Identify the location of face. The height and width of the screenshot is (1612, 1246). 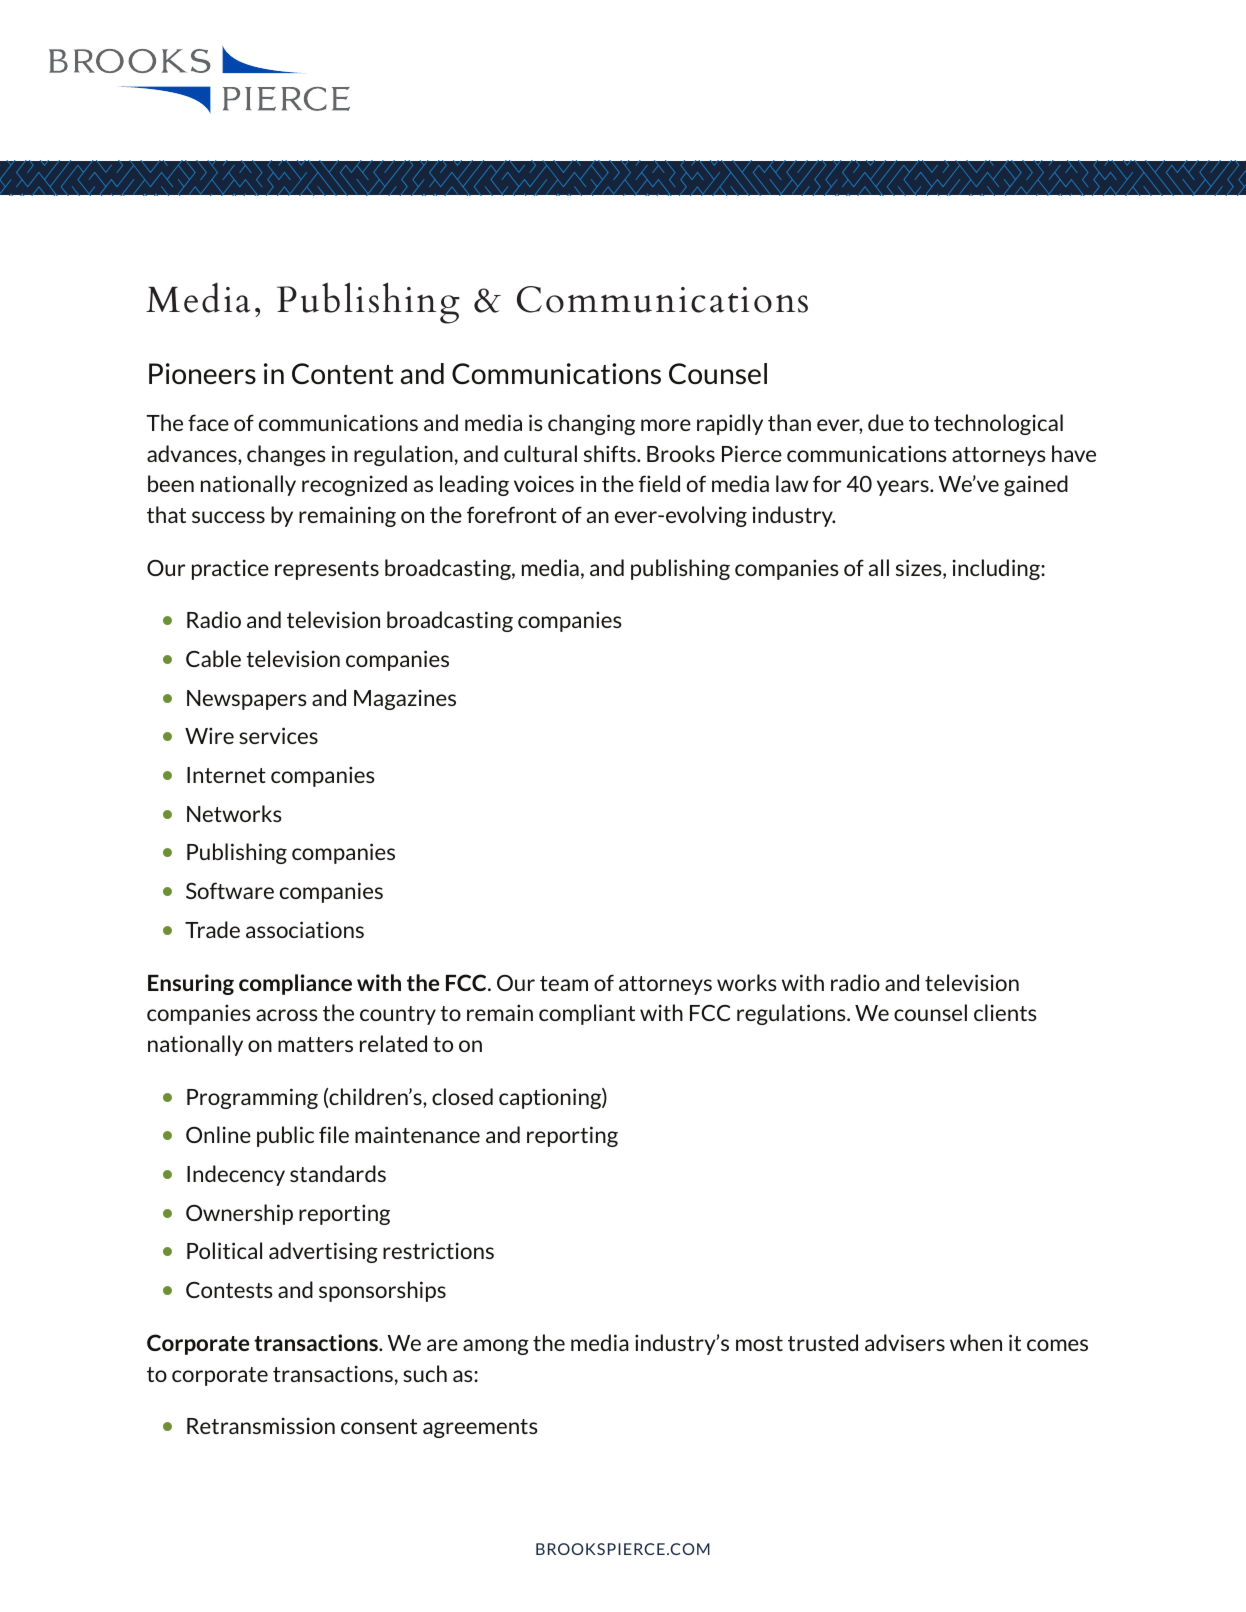
(208, 422).
